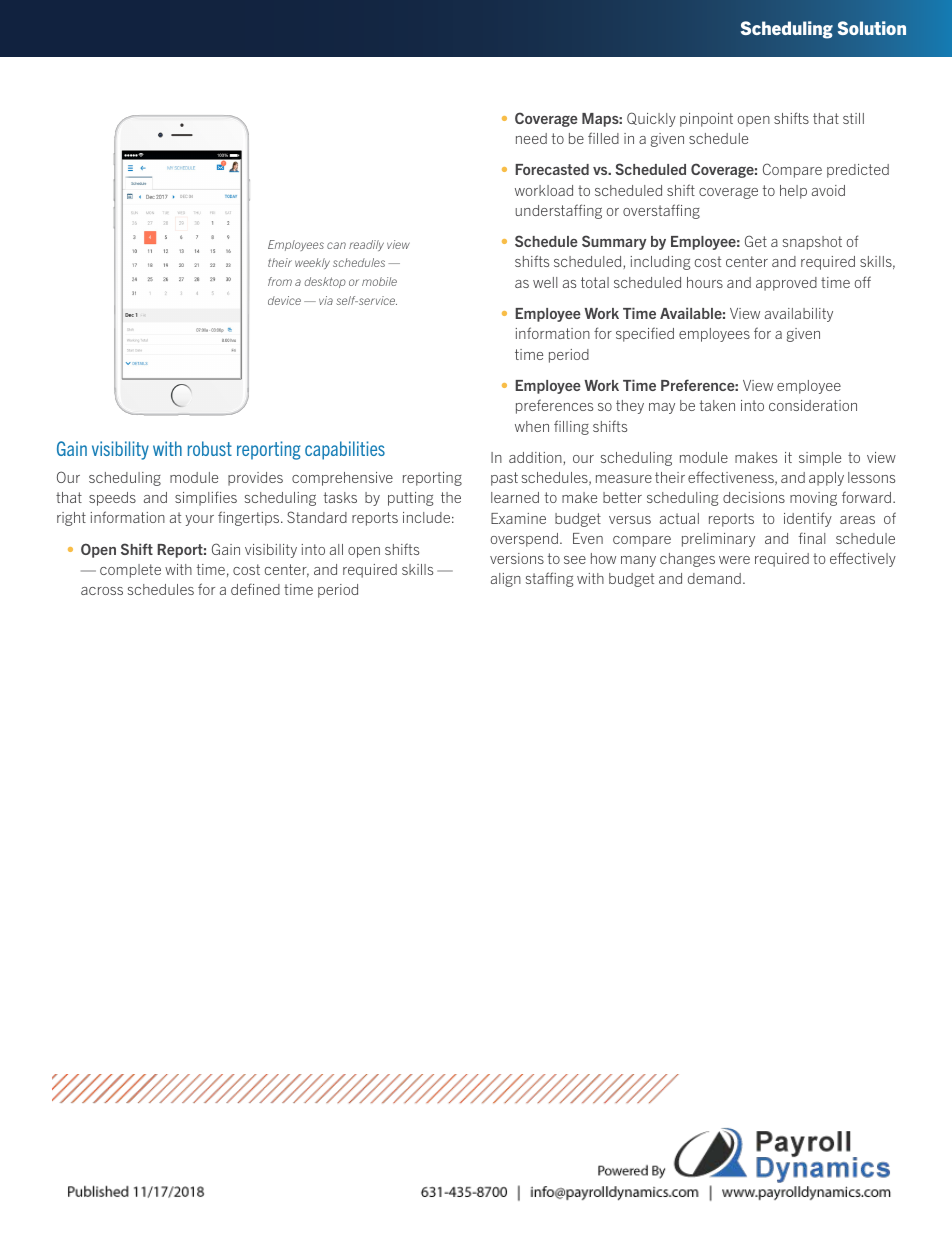  Describe the element at coordinates (336, 245) in the screenshot. I see `can` at that location.
